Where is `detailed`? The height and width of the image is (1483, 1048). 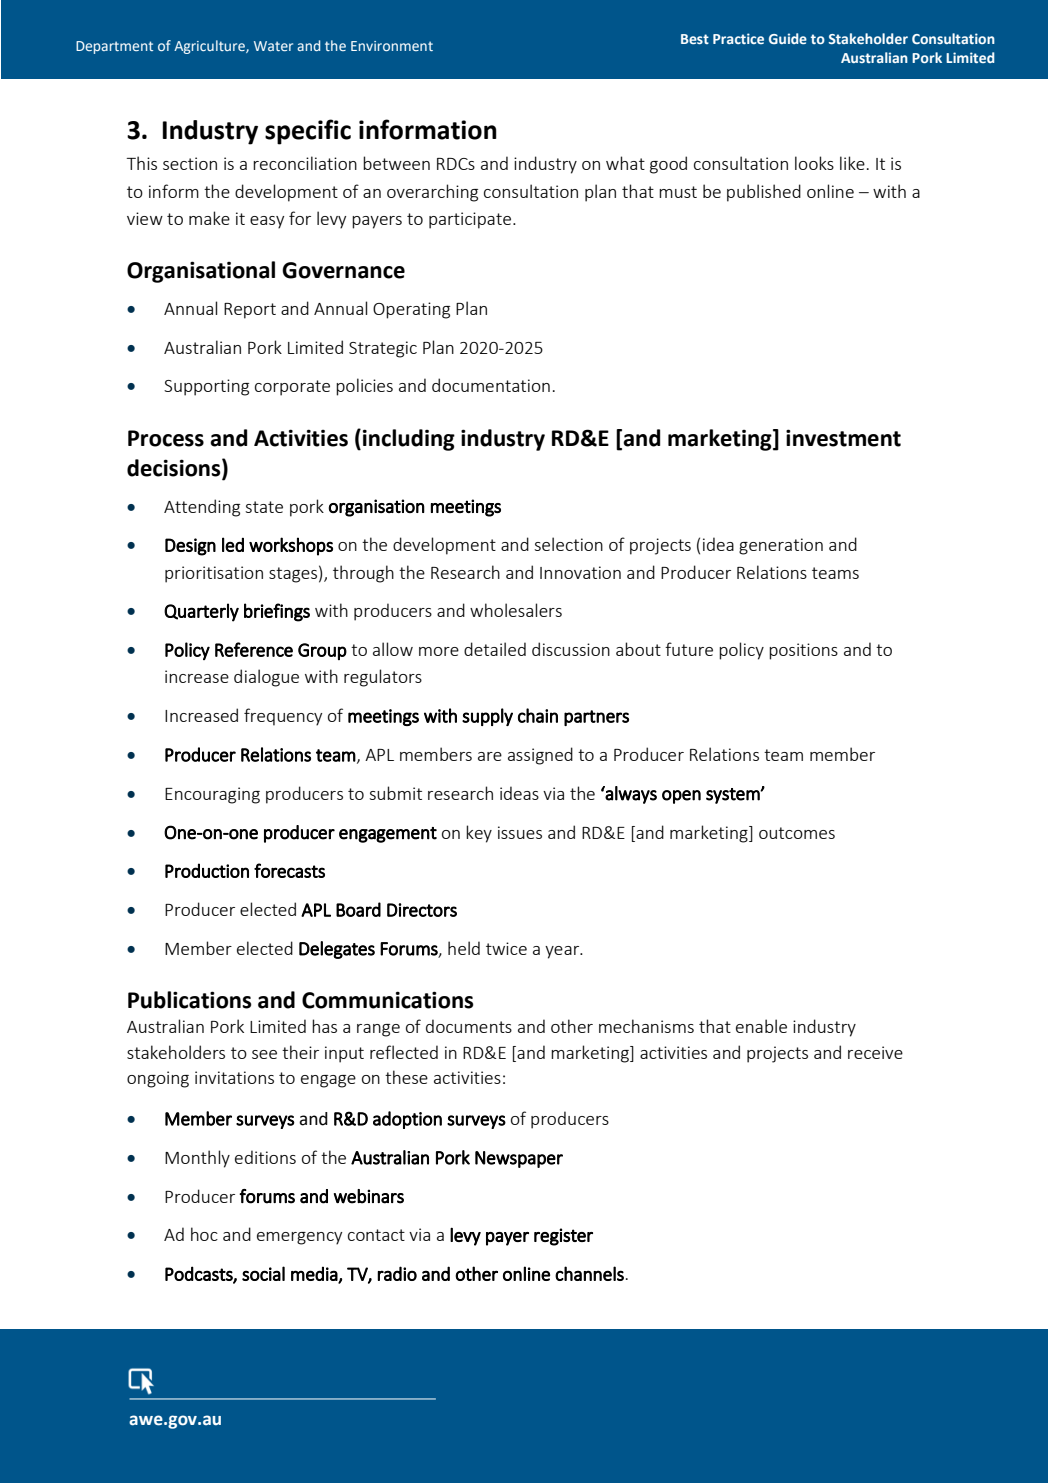 detailed is located at coordinates (495, 649).
